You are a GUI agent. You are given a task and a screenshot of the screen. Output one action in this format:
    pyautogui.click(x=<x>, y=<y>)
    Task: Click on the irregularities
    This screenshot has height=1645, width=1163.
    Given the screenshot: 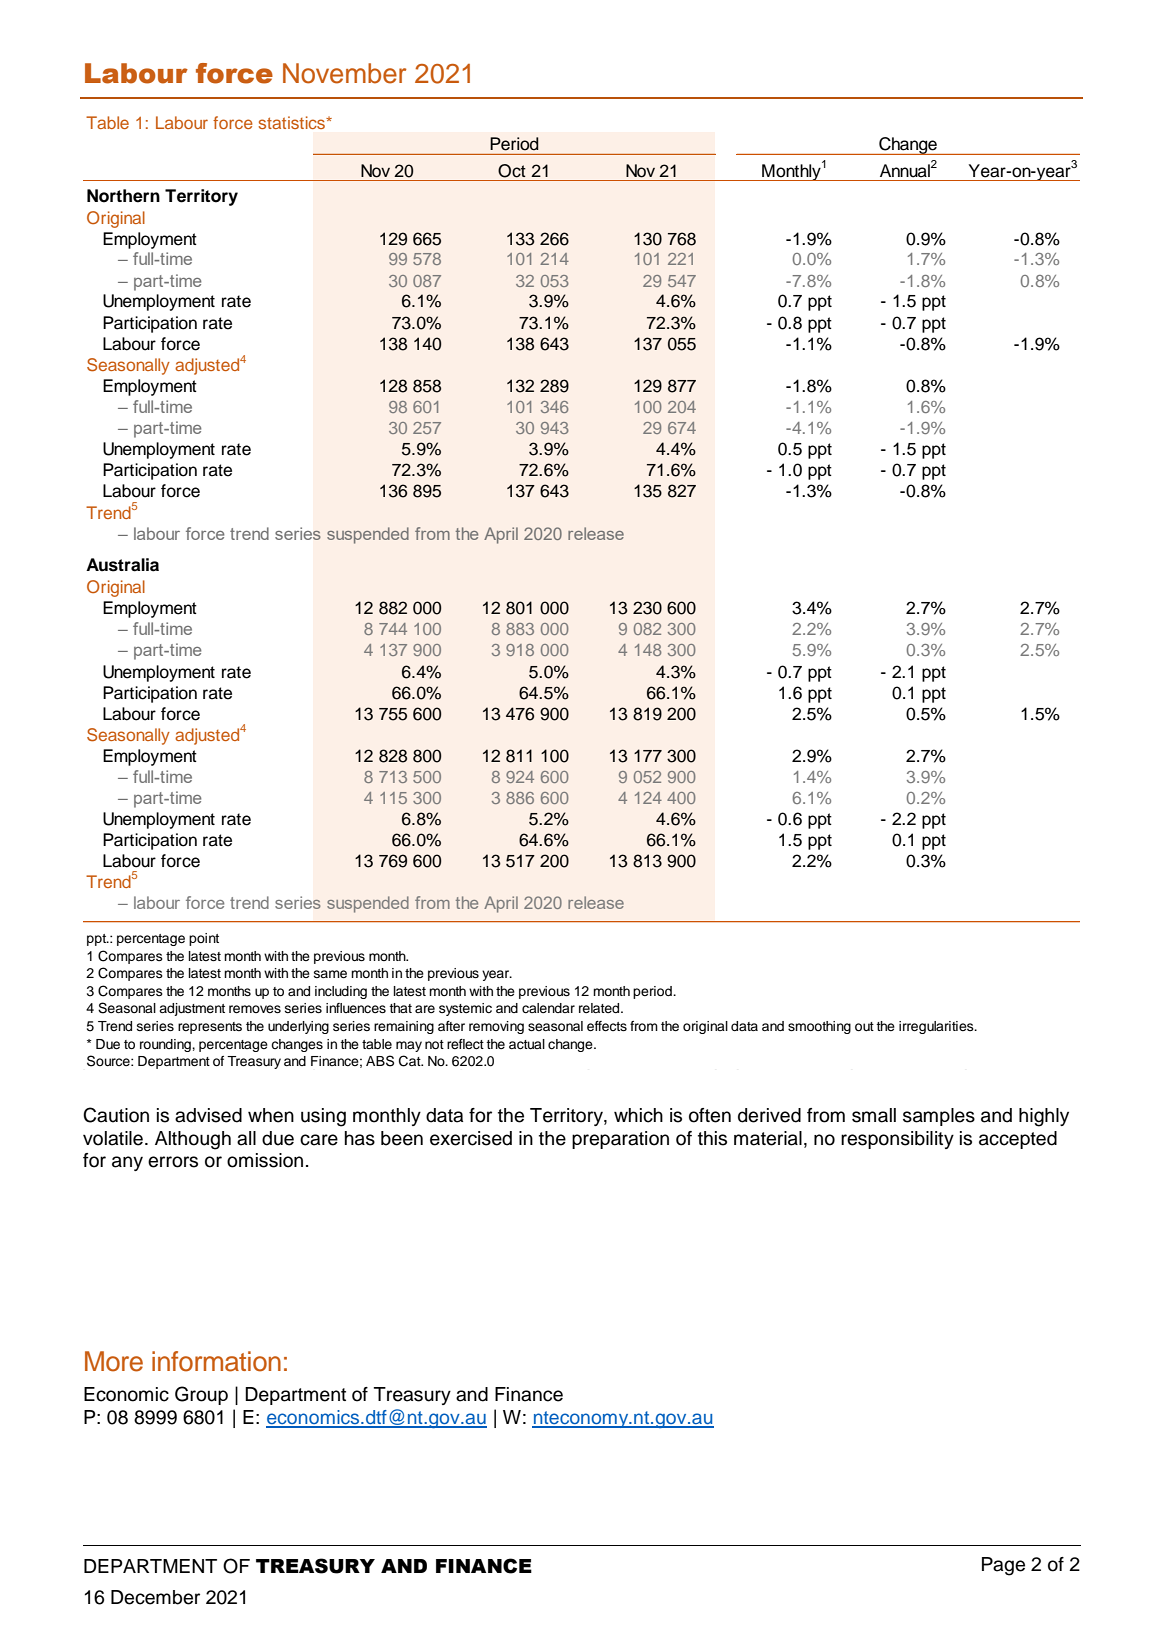 What is the action you would take?
    pyautogui.click(x=937, y=1027)
